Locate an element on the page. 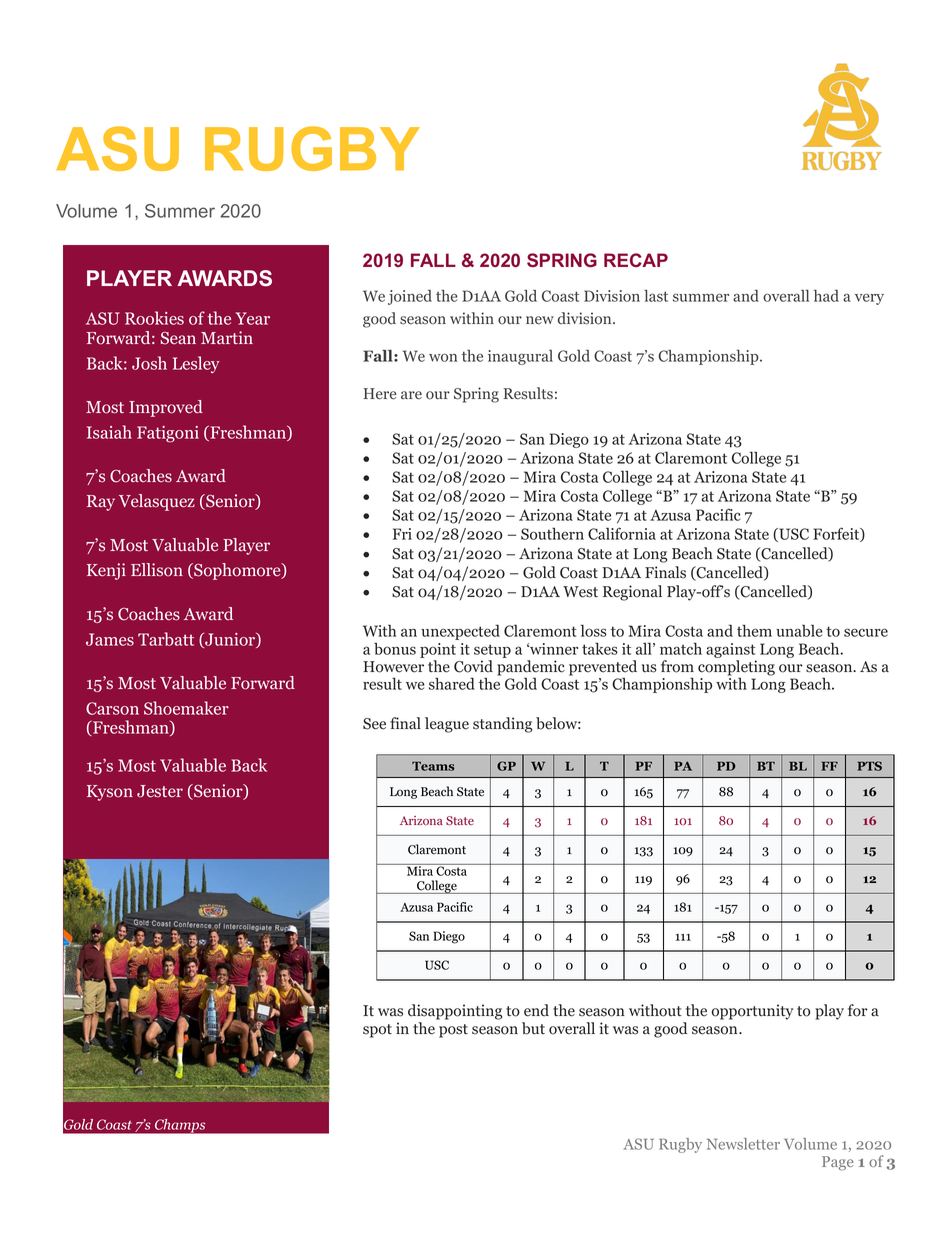 Image resolution: width=952 pixels, height=1233 pixels. Velasquez is located at coordinates (157, 502).
